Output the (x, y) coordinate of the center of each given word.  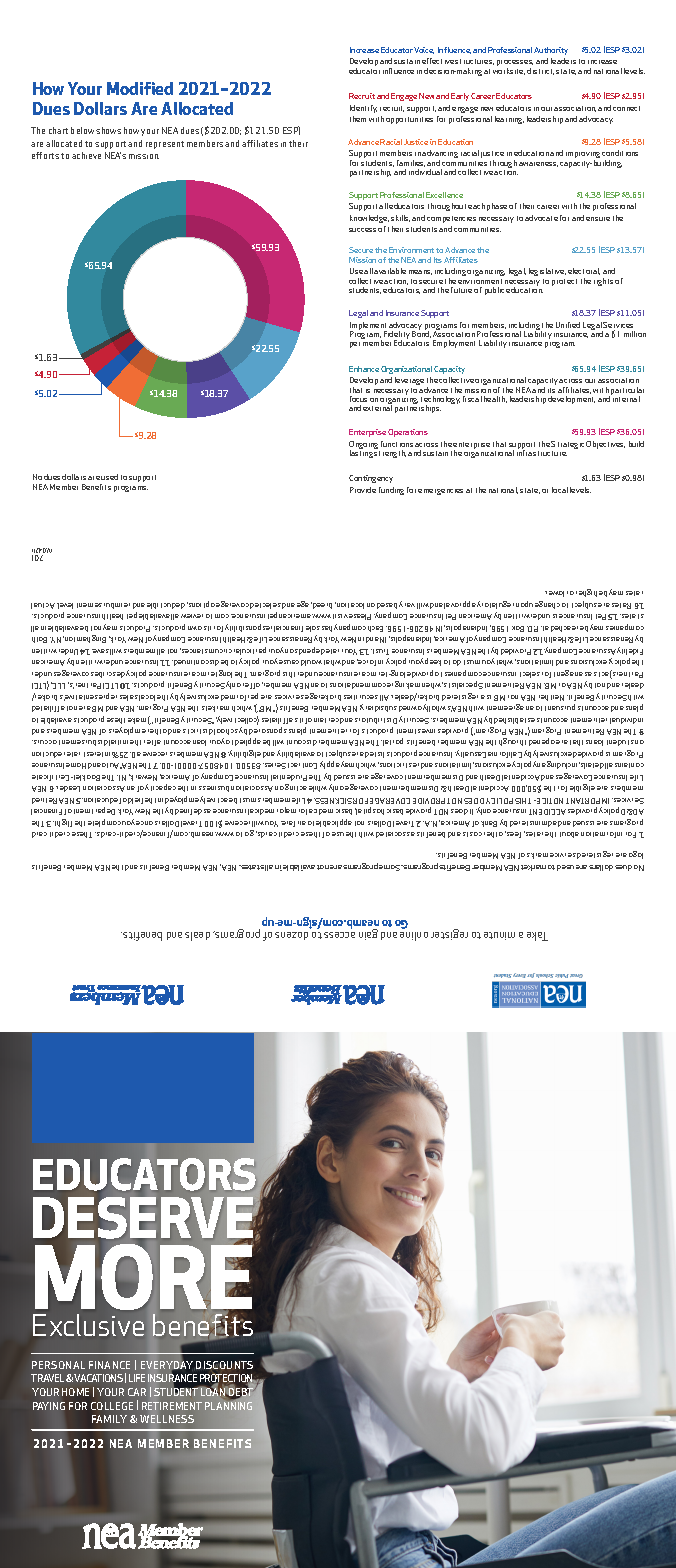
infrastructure (542, 452)
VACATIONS (98, 1378)
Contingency (371, 479)
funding (391, 491)
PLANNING (228, 1406)
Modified (140, 88)
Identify (363, 109)
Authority (551, 51)
